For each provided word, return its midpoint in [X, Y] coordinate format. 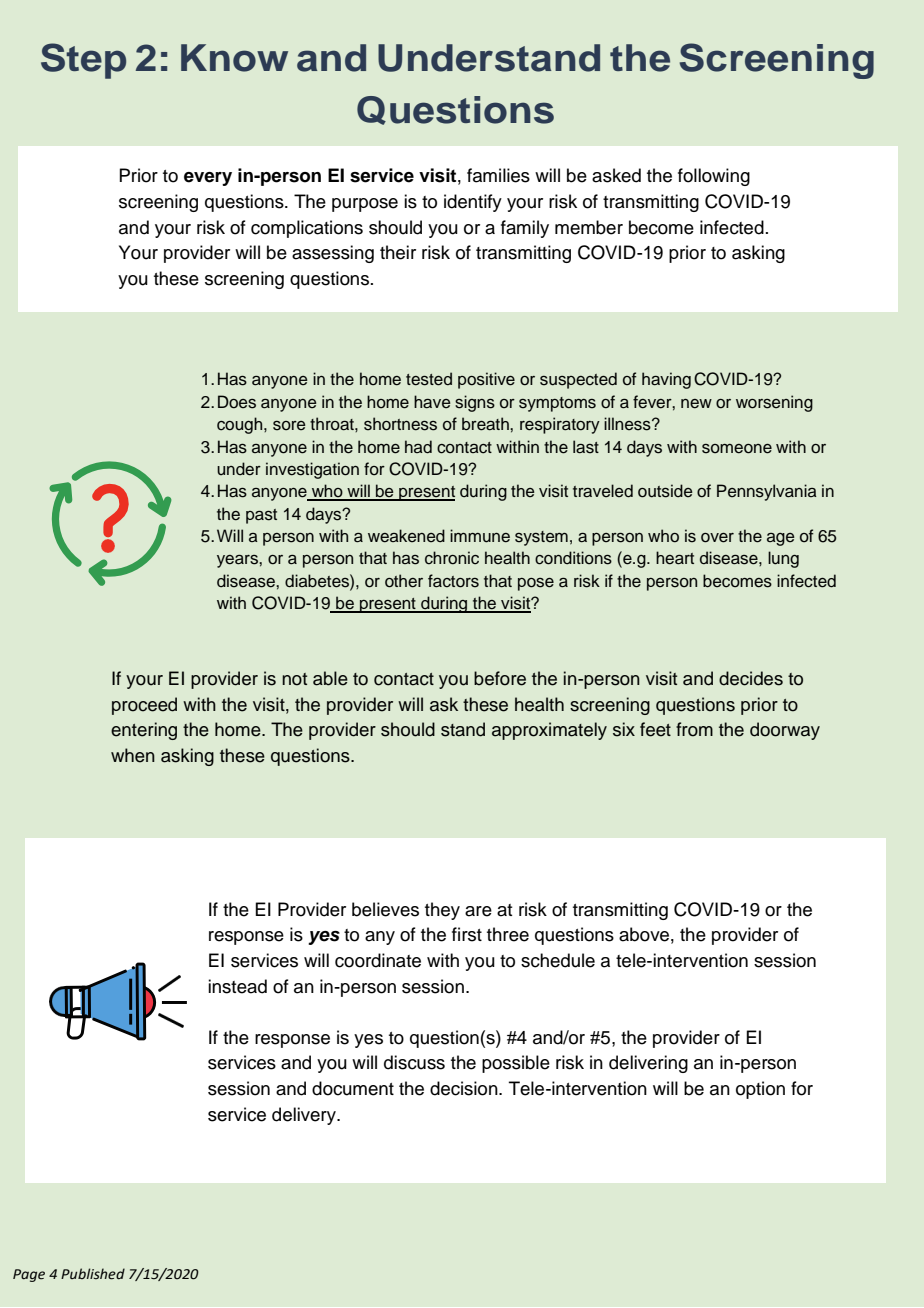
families [498, 175]
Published [93, 1274]
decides [751, 678]
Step [83, 61]
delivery [305, 1116]
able [330, 678]
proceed [144, 706]
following [714, 177]
